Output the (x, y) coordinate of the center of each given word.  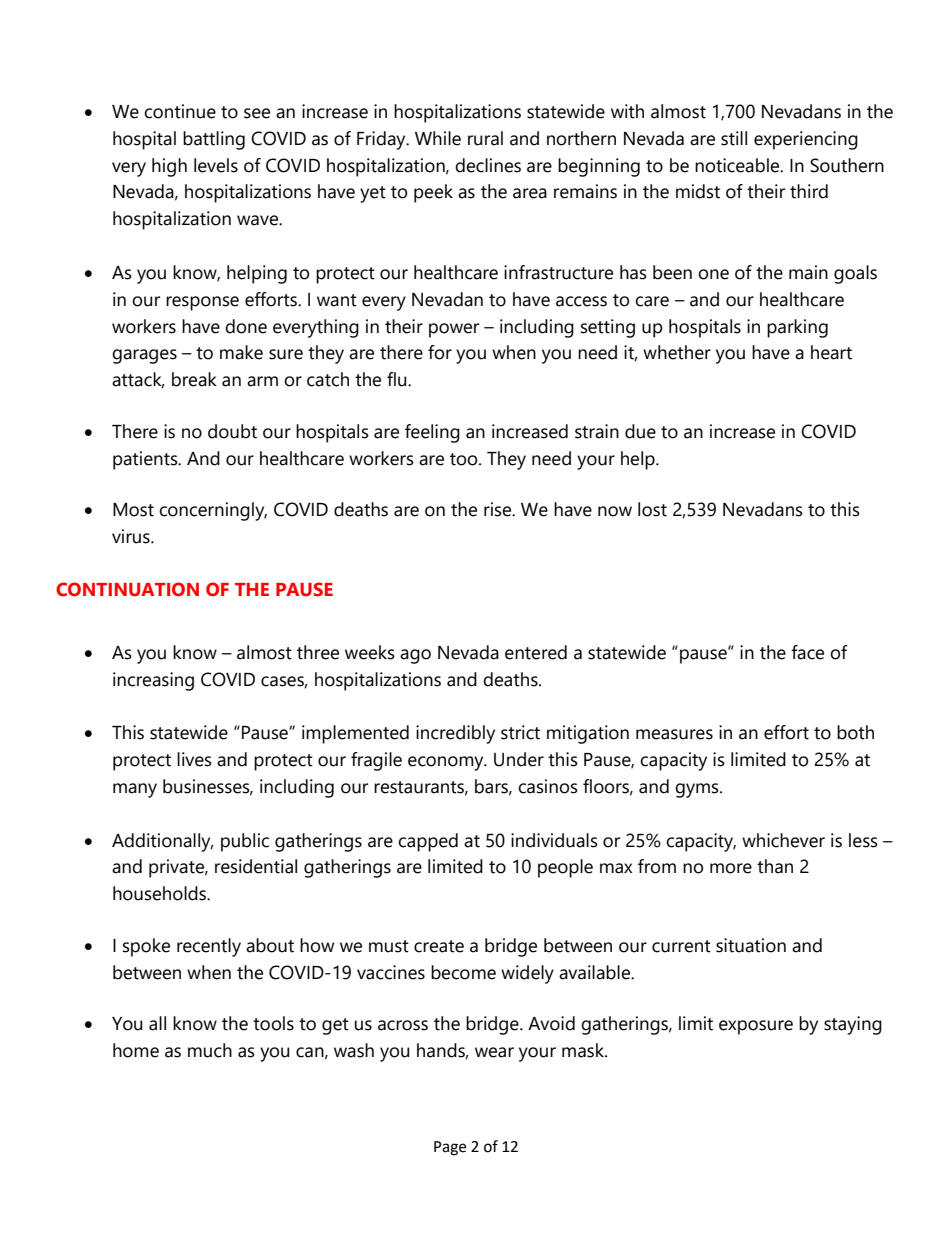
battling (214, 140)
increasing (153, 681)
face (807, 652)
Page (450, 1148)
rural (485, 138)
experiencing (806, 140)
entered (536, 652)
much (210, 1050)
